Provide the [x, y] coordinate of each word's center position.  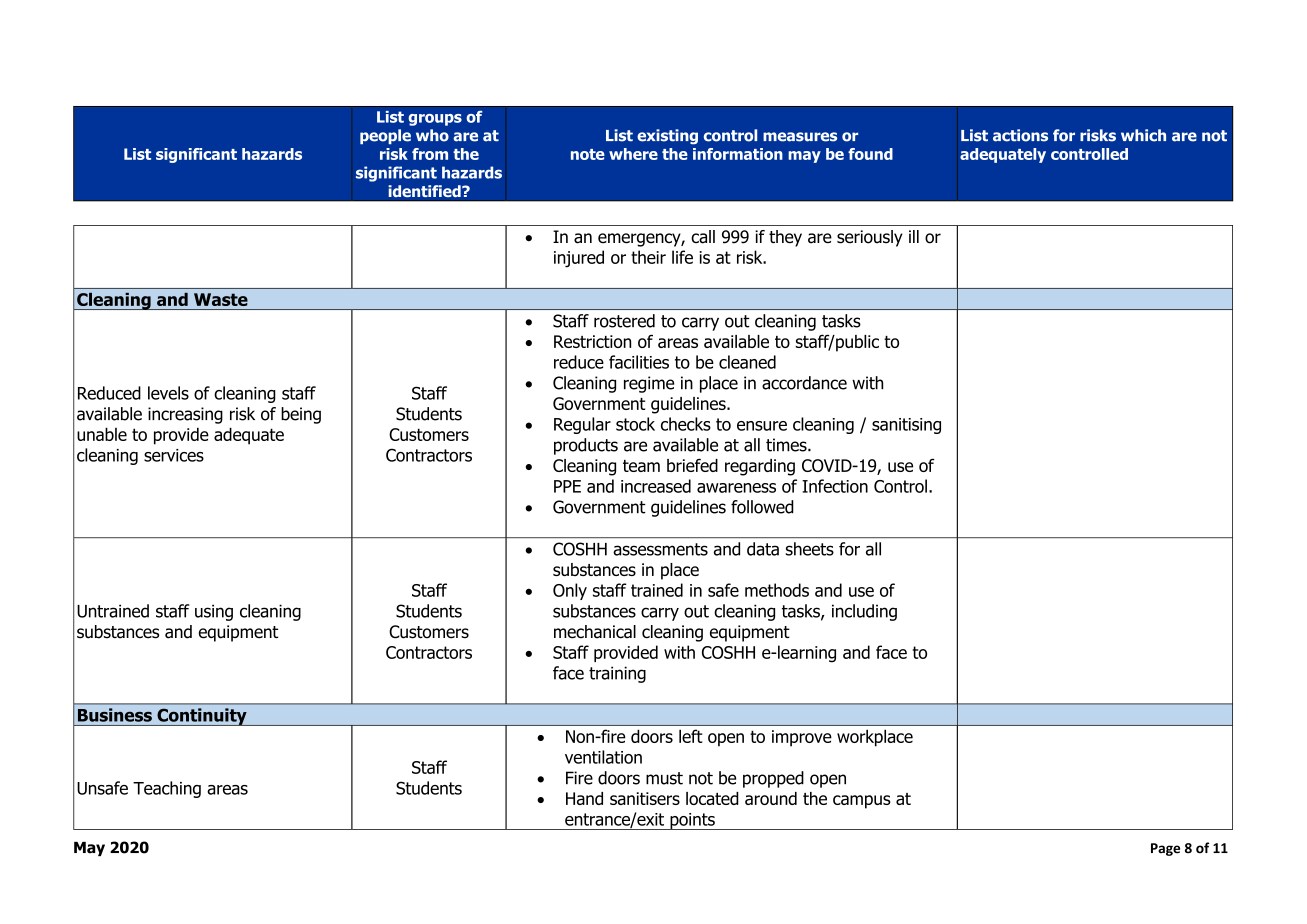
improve [802, 738]
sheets [810, 549]
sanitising [906, 426]
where [633, 154]
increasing [185, 415]
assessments [660, 549]
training [617, 674]
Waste [221, 299]
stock [635, 424]
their [648, 257]
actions [1020, 135]
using [214, 612]
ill [914, 236]
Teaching [167, 789]
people [385, 136]
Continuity [202, 717]
